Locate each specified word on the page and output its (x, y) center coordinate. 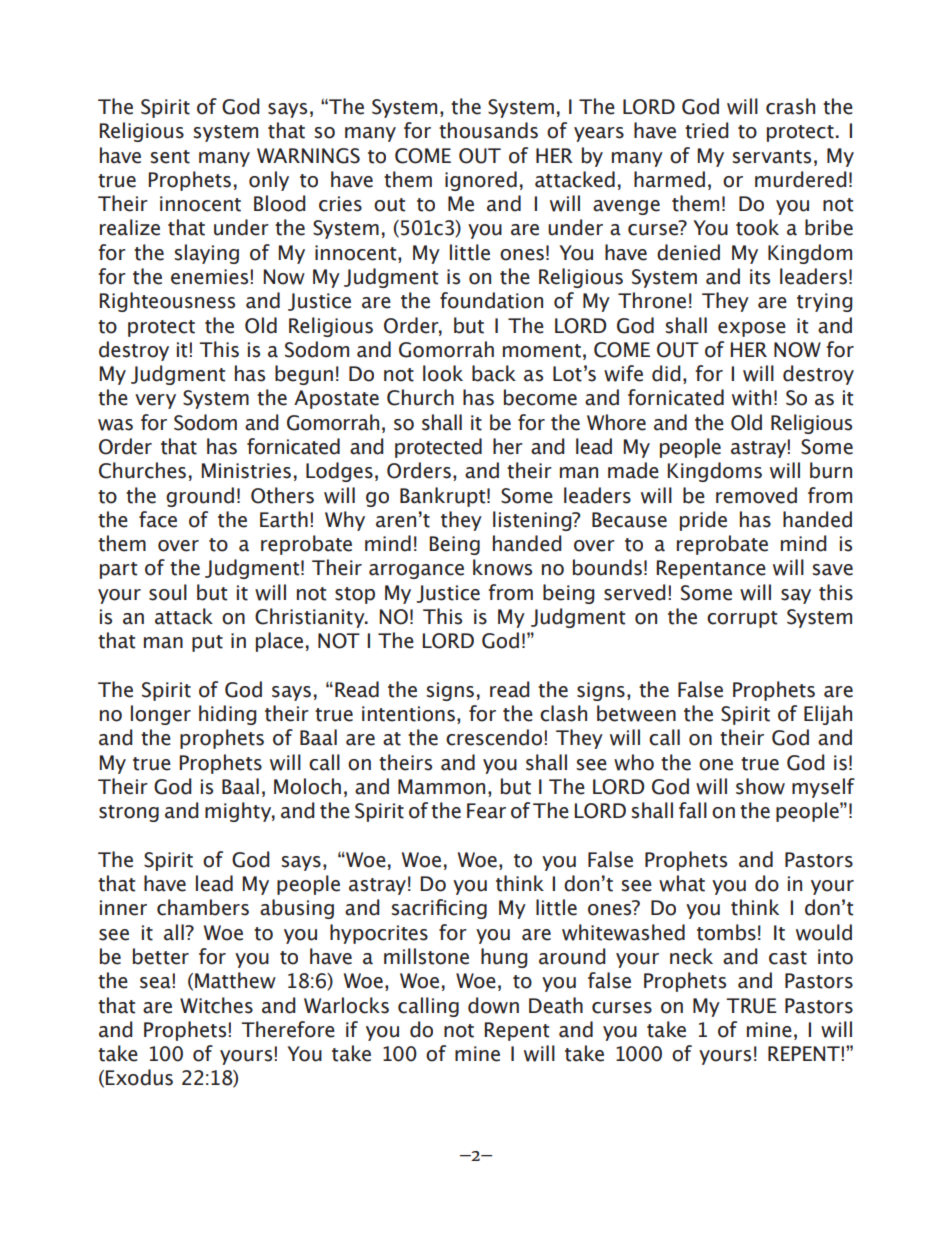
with (751, 397)
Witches (216, 1005)
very (155, 401)
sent (170, 157)
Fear (486, 811)
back (494, 373)
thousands (488, 130)
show (760, 786)
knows (502, 567)
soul (168, 592)
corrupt (742, 619)
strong (129, 813)
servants (771, 157)
